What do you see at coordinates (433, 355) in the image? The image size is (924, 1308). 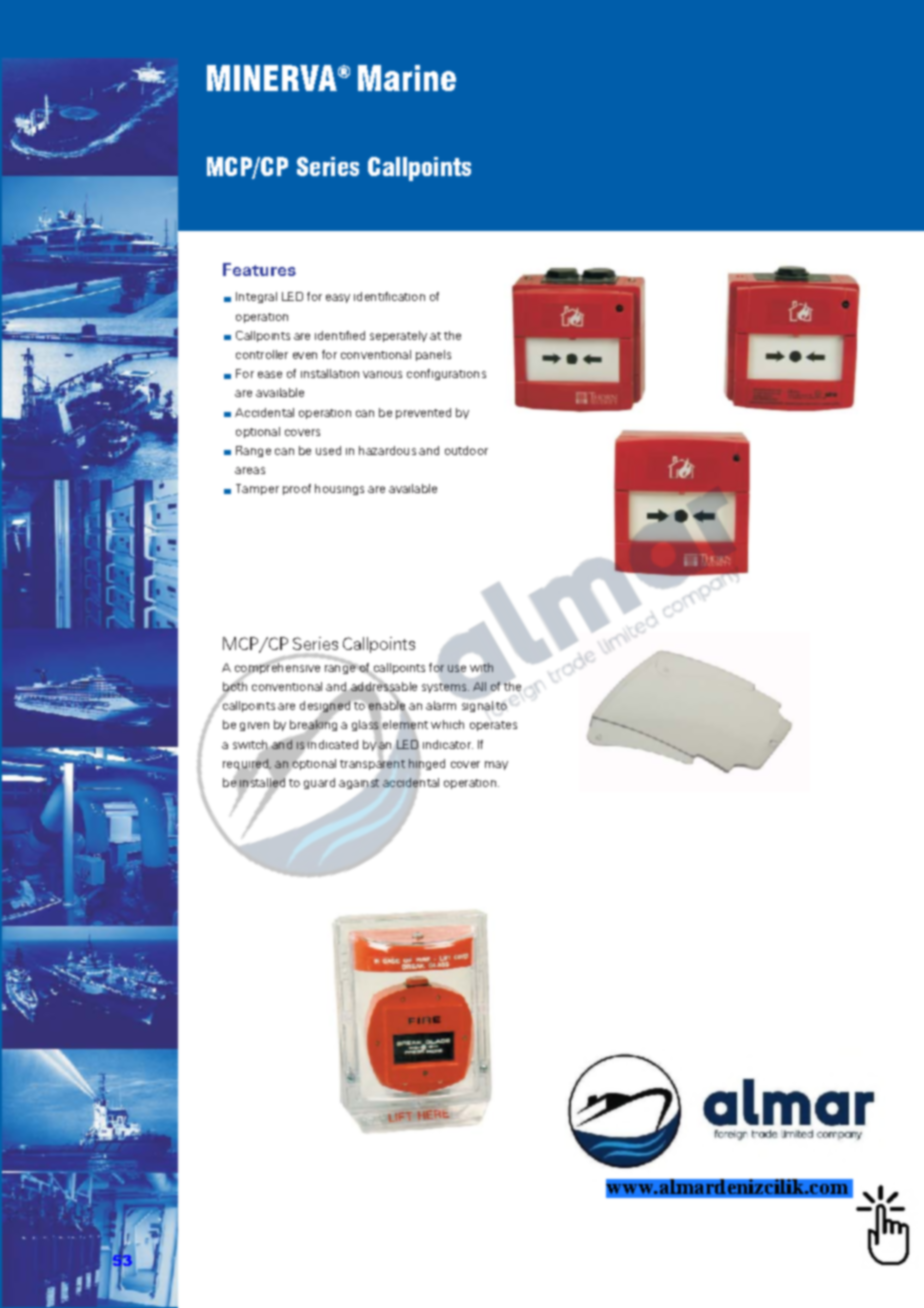 I see `panels` at bounding box center [433, 355].
